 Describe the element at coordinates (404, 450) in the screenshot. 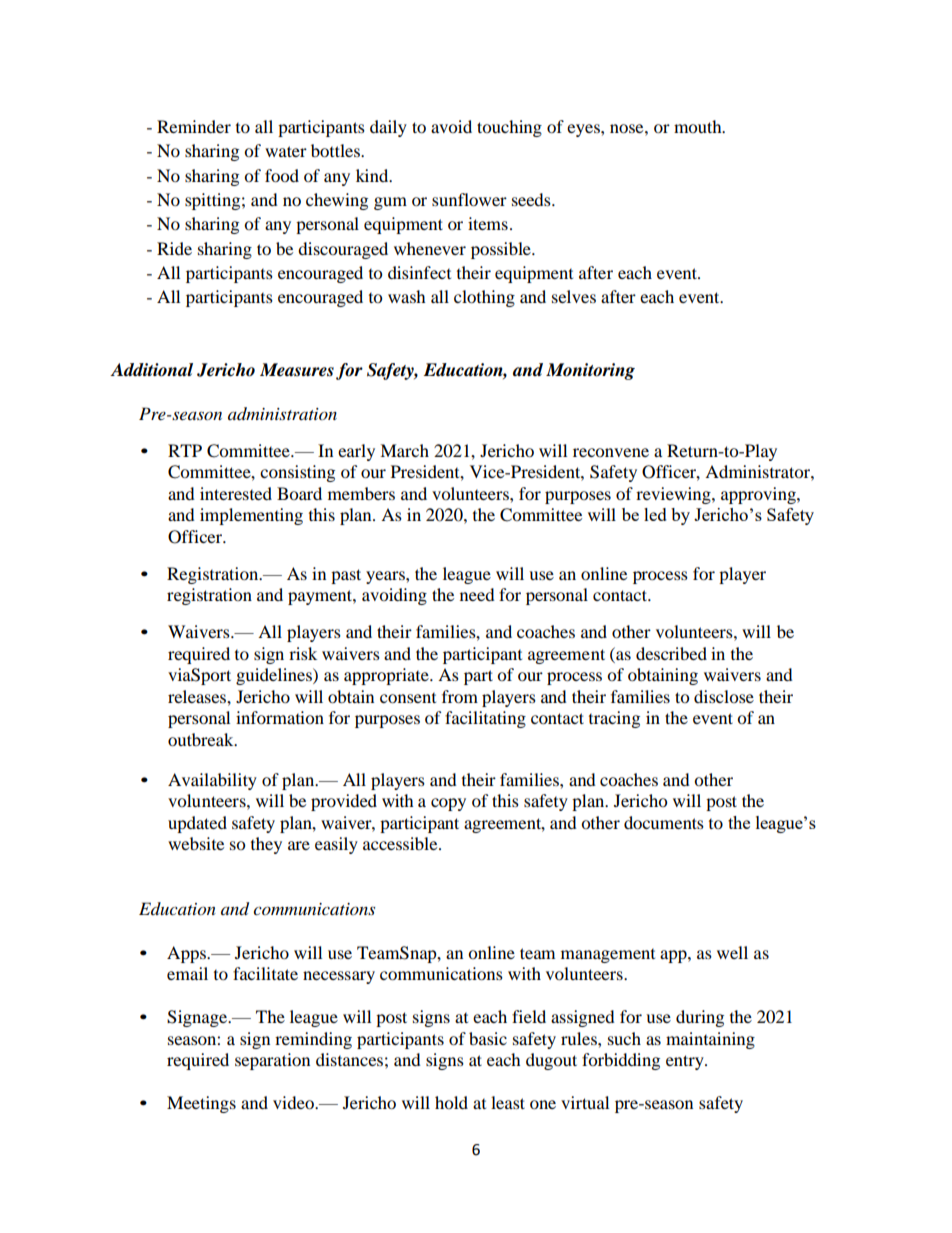

I see `March` at that location.
